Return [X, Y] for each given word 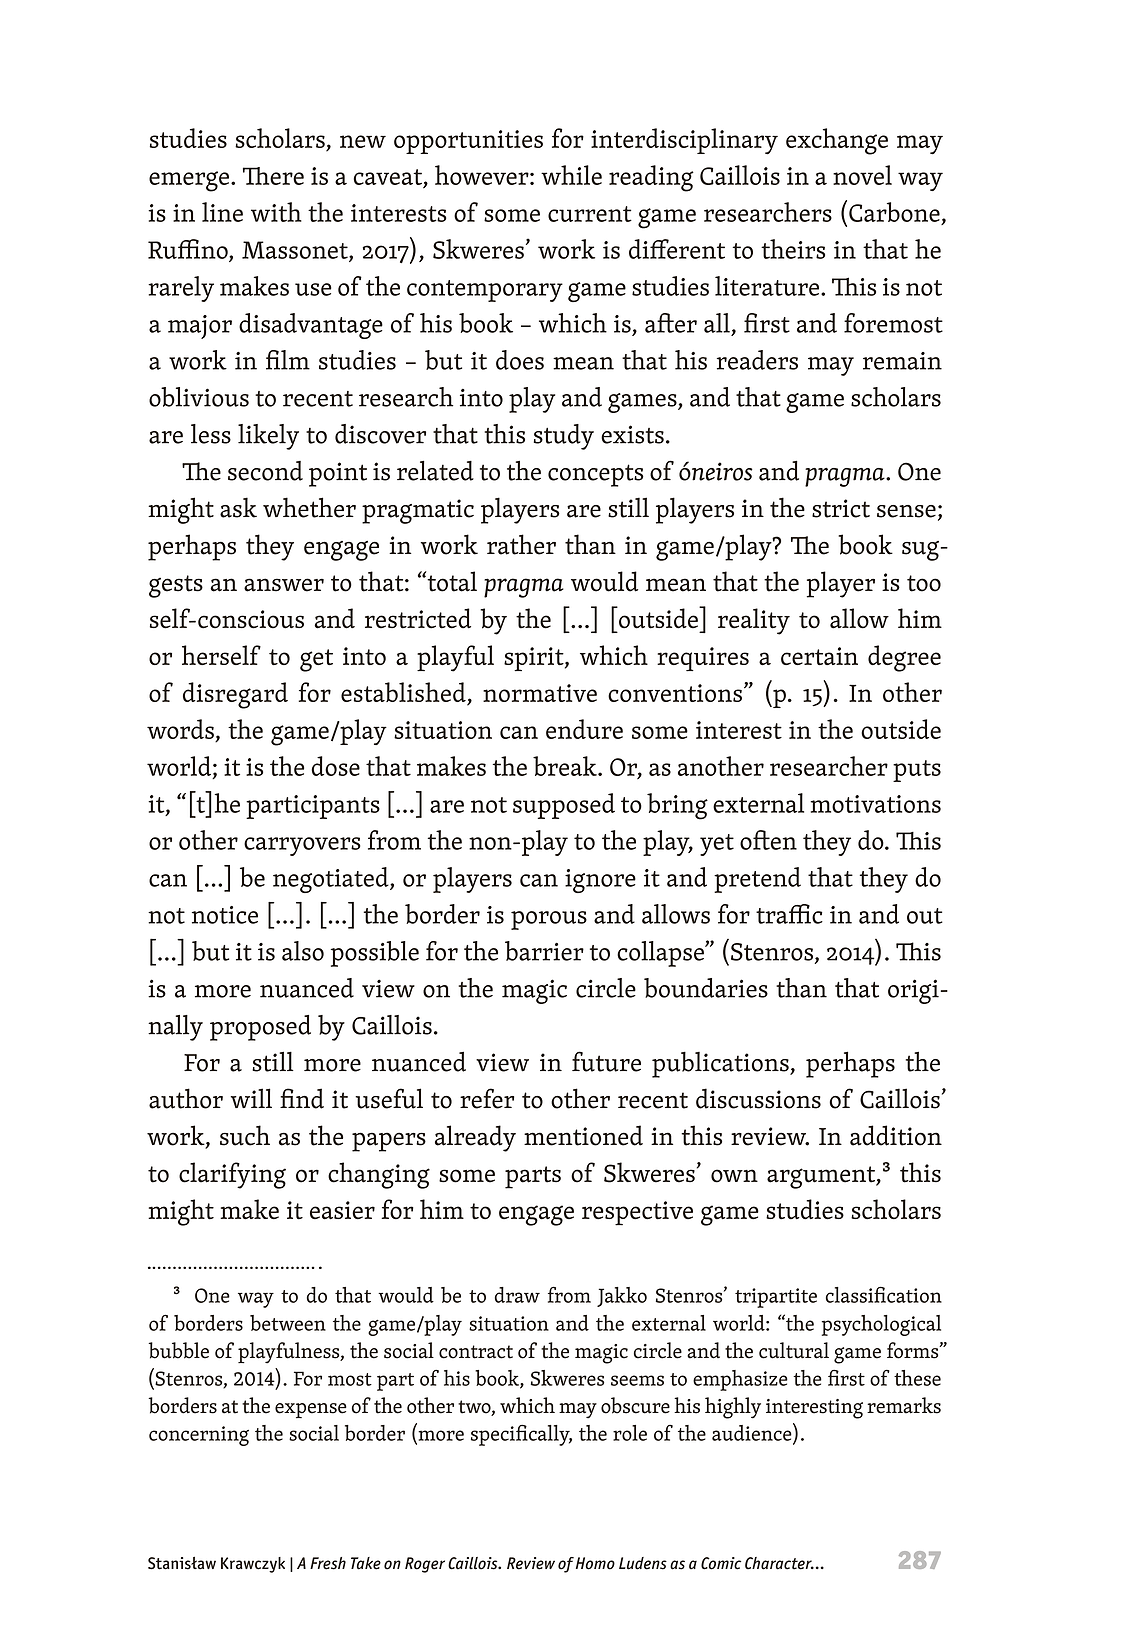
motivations [876, 804]
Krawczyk [253, 1565]
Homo [595, 1563]
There [273, 176]
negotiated [332, 880]
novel [862, 175]
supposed [564, 806]
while [571, 175]
